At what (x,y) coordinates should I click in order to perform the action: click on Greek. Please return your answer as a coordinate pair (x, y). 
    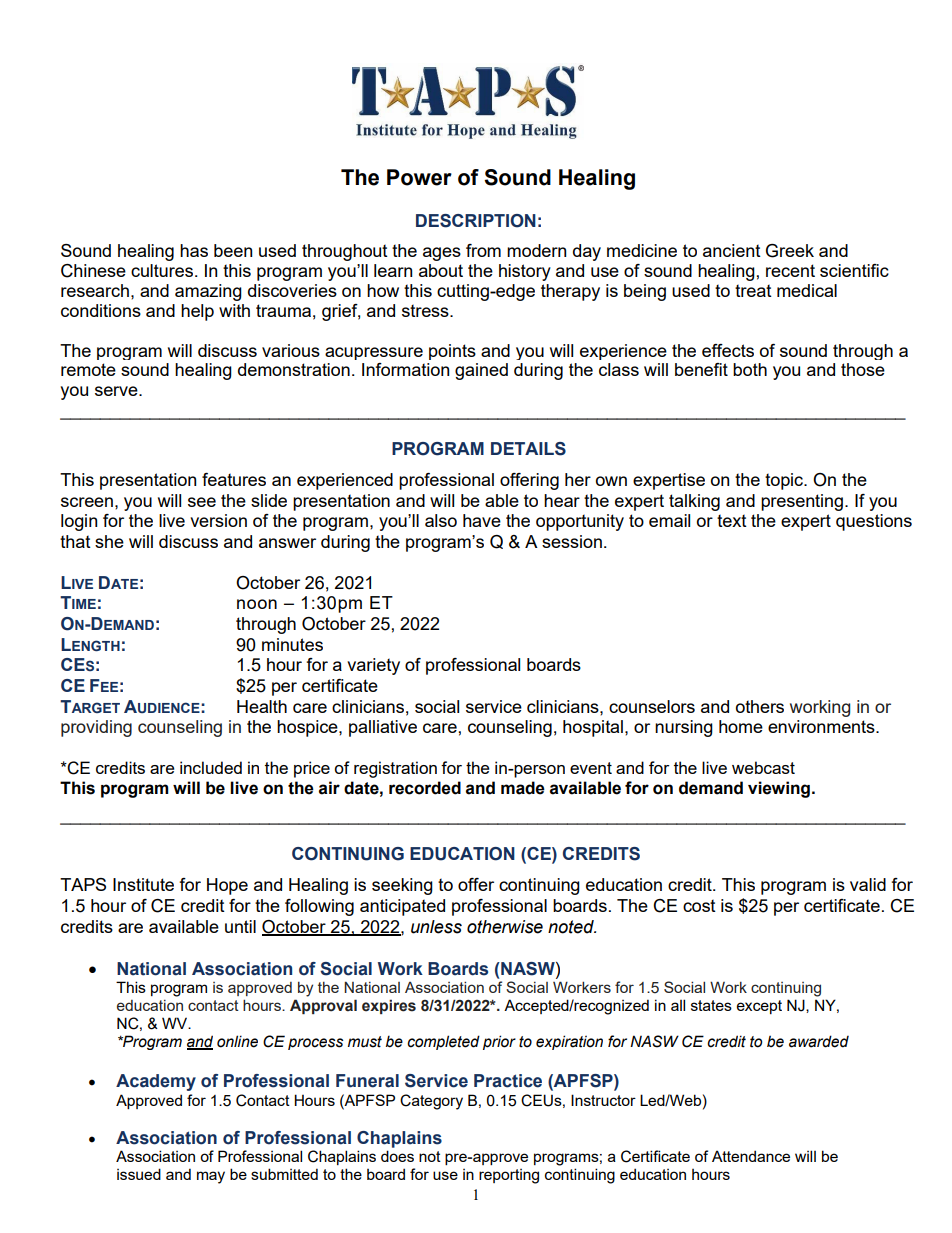
    Looking at the image, I should click on (790, 251).
